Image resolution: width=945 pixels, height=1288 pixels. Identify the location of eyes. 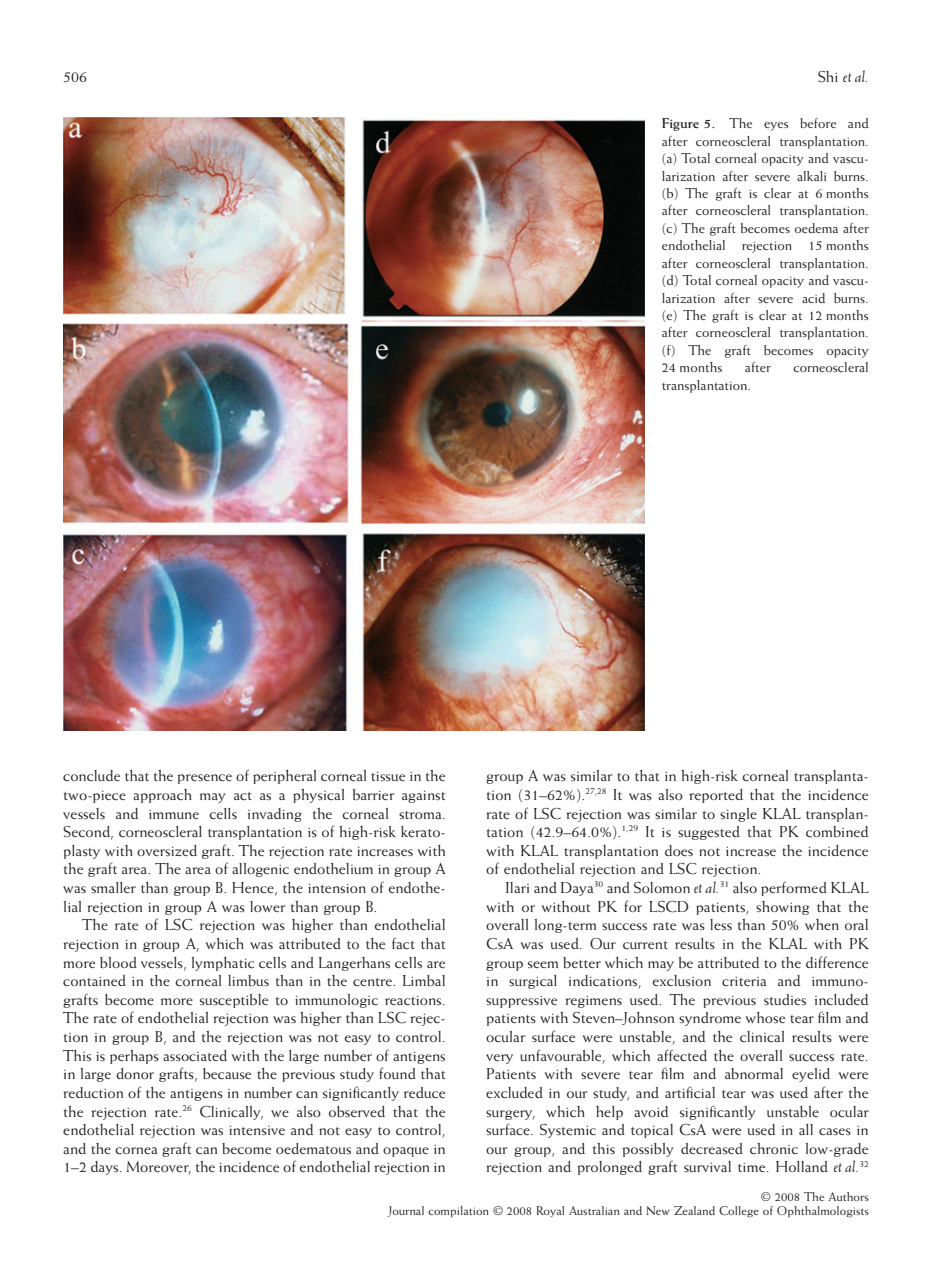
(776, 126).
